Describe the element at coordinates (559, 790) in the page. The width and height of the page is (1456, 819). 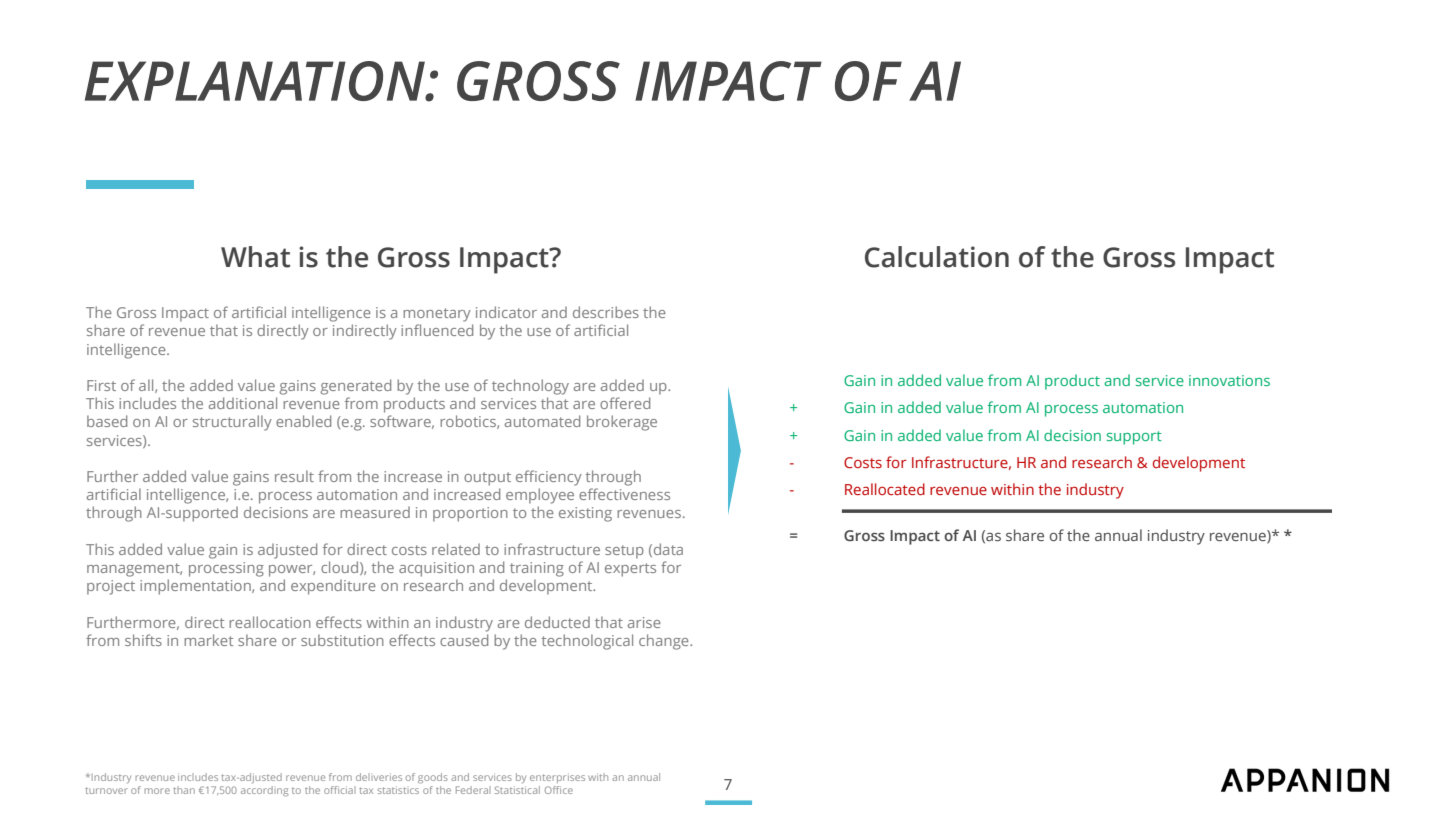
I see `Office` at that location.
